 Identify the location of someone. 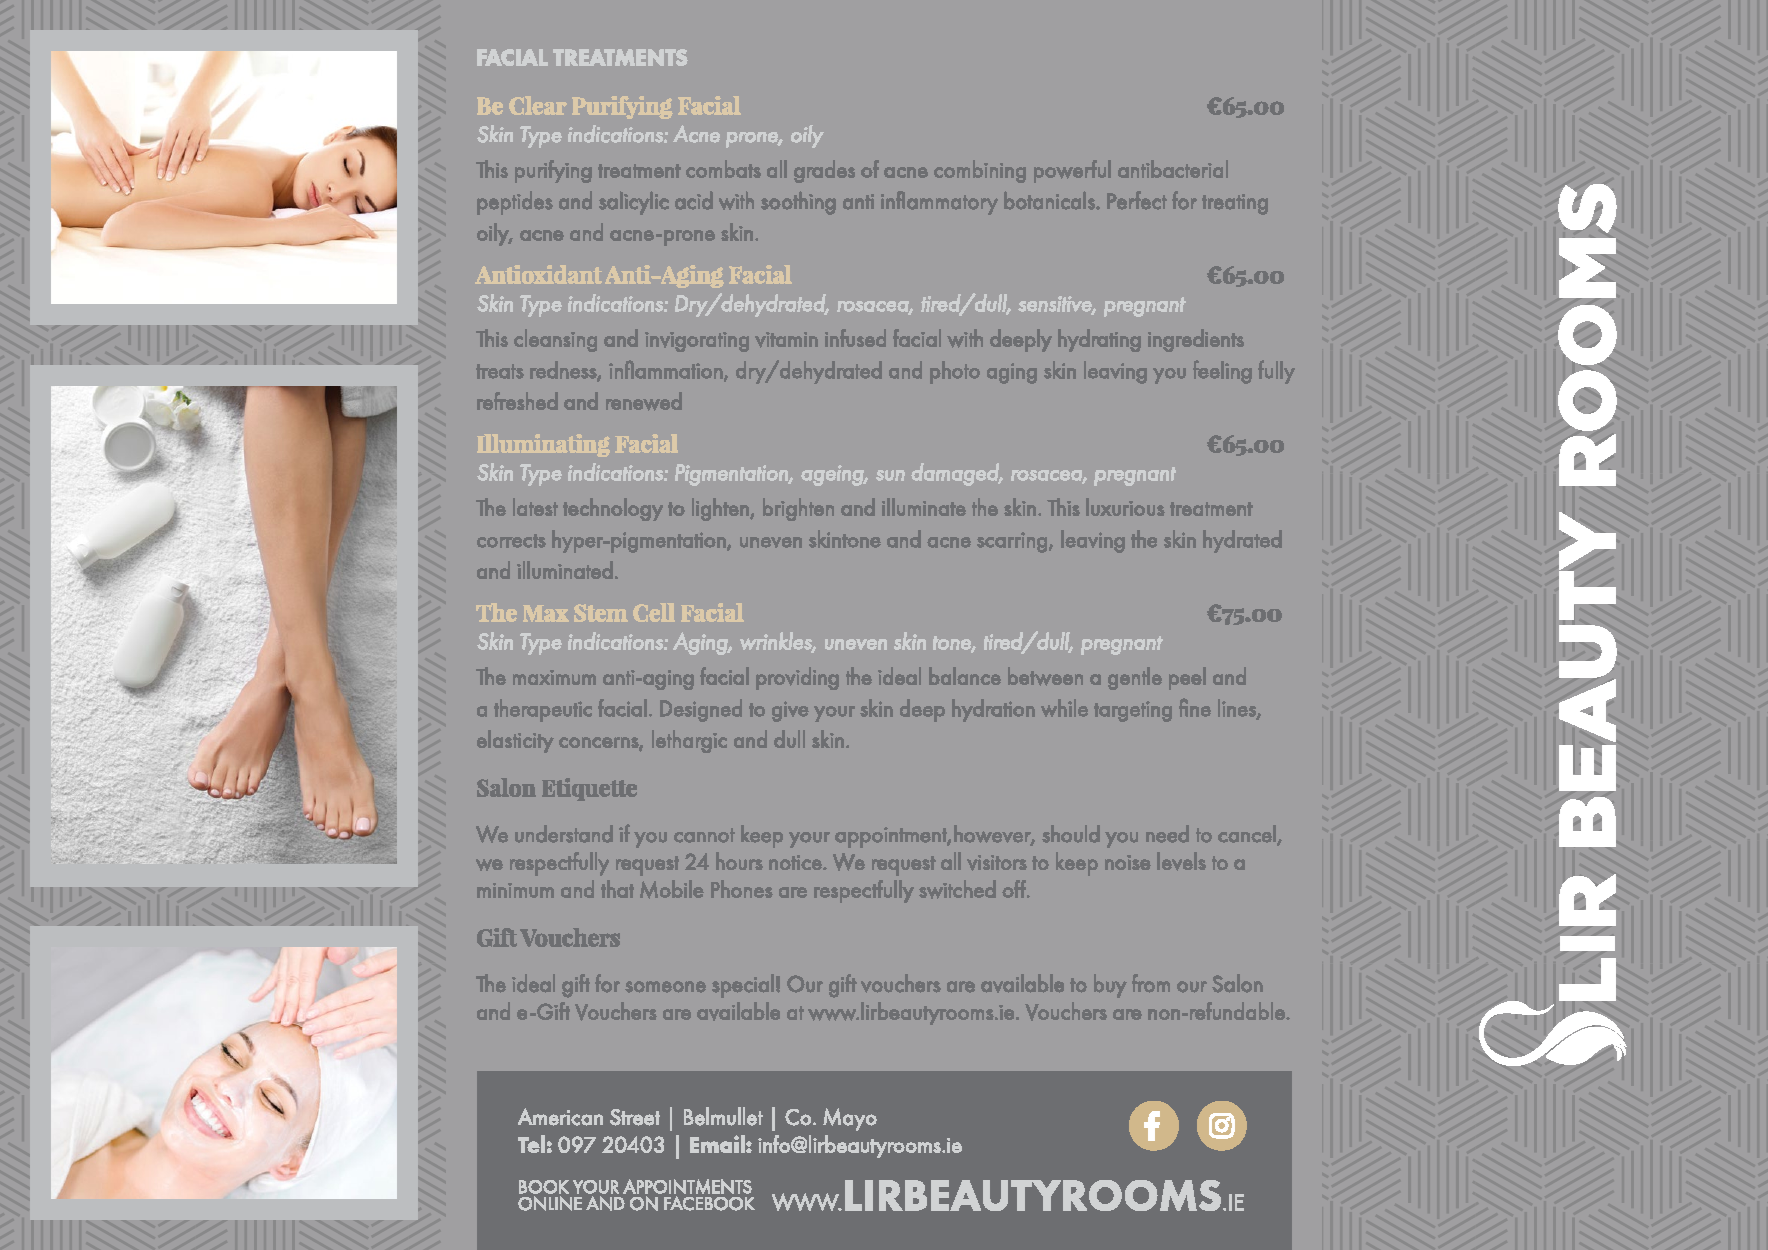
(665, 987).
